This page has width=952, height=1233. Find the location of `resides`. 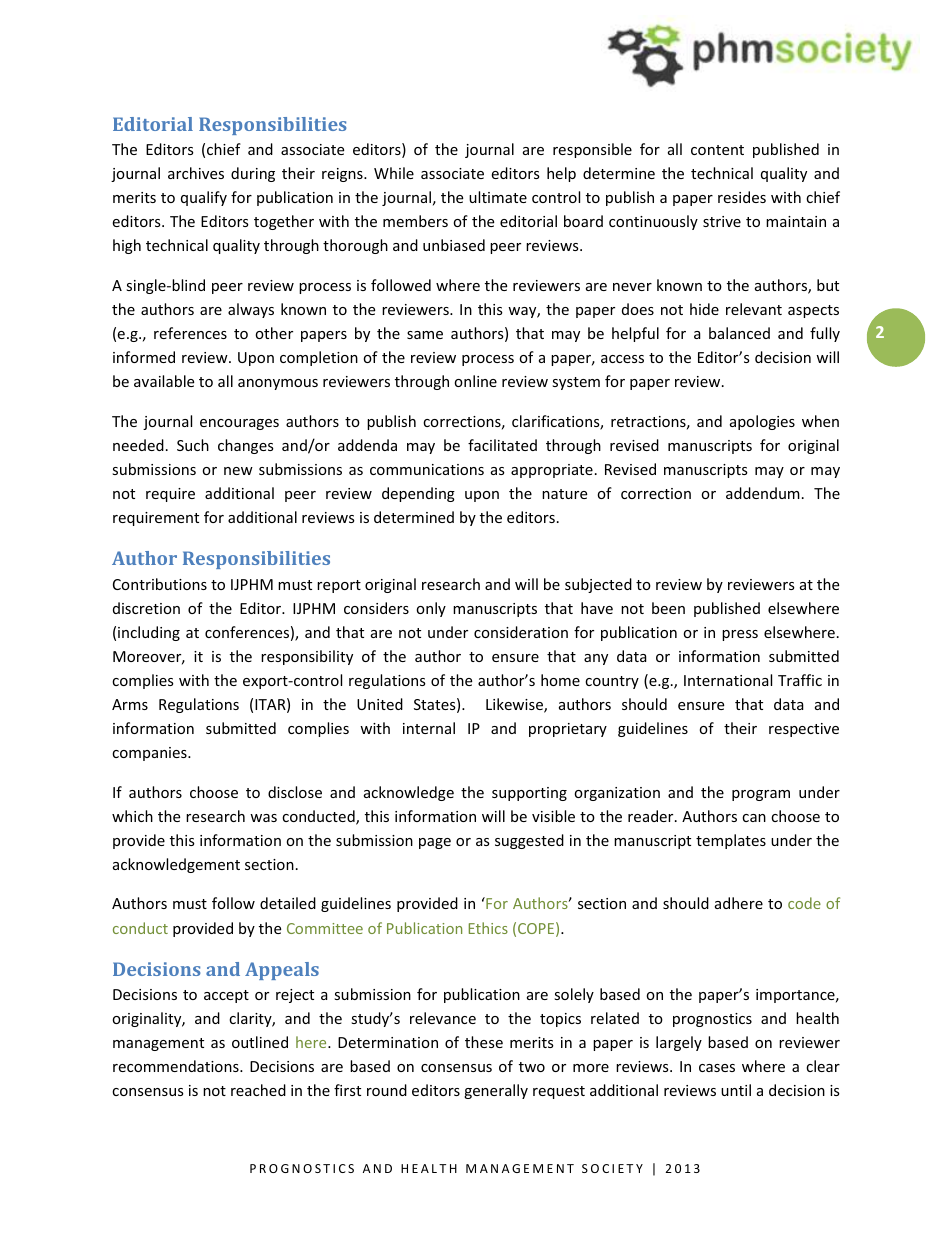

resides is located at coordinates (742, 197).
